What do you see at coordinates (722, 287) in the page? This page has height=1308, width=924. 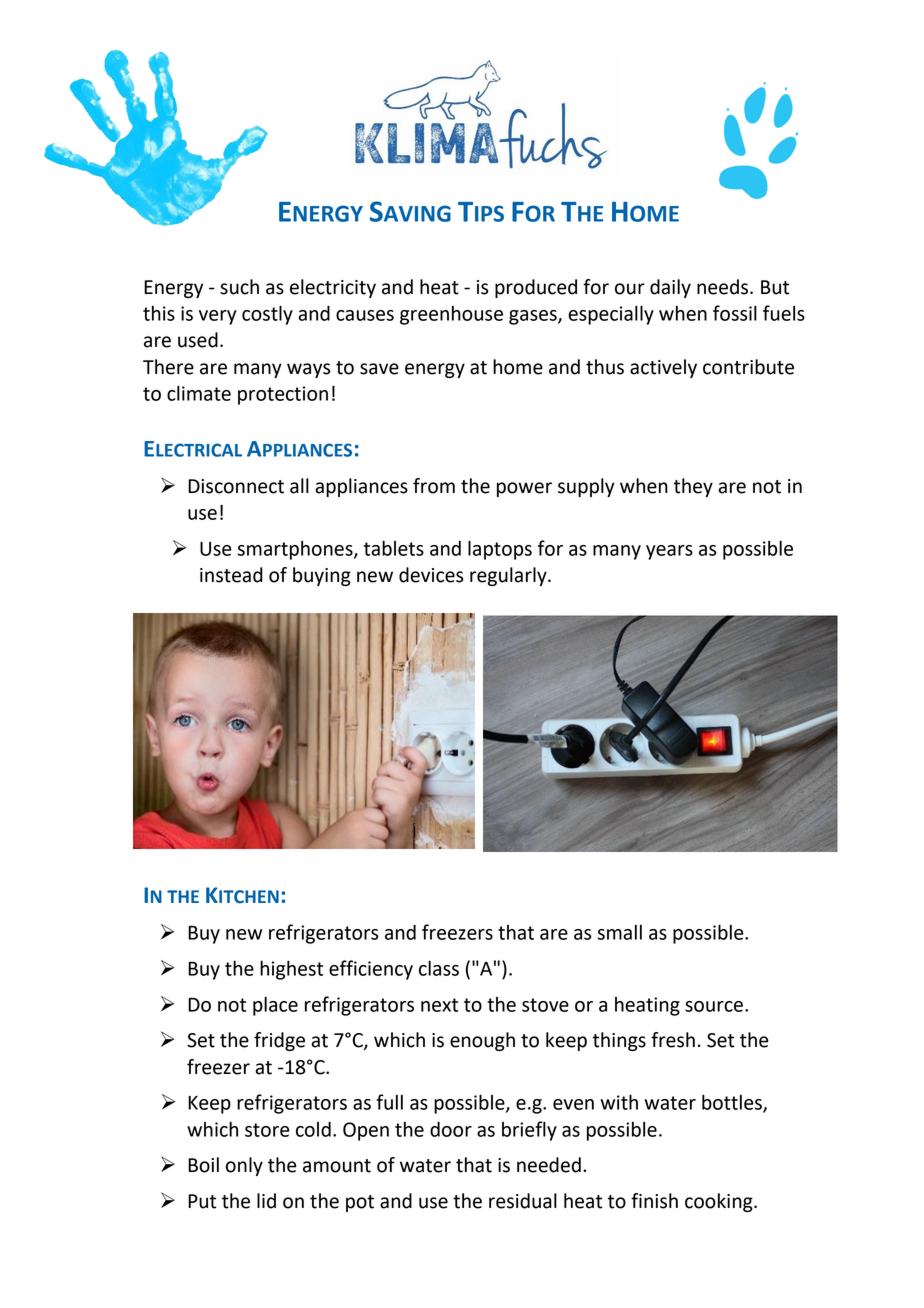 I see `needs` at bounding box center [722, 287].
